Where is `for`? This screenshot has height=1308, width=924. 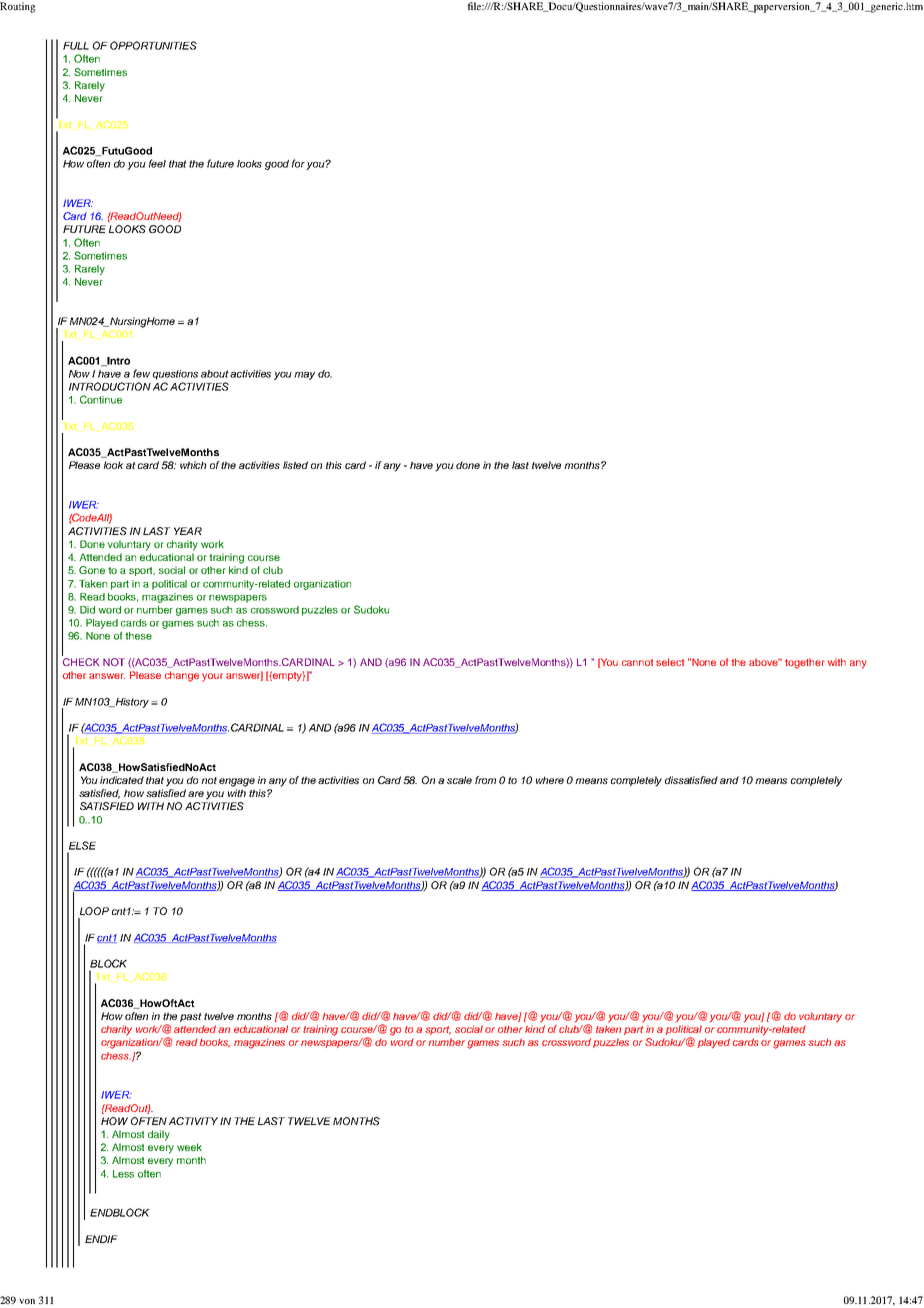
for is located at coordinates (299, 164).
